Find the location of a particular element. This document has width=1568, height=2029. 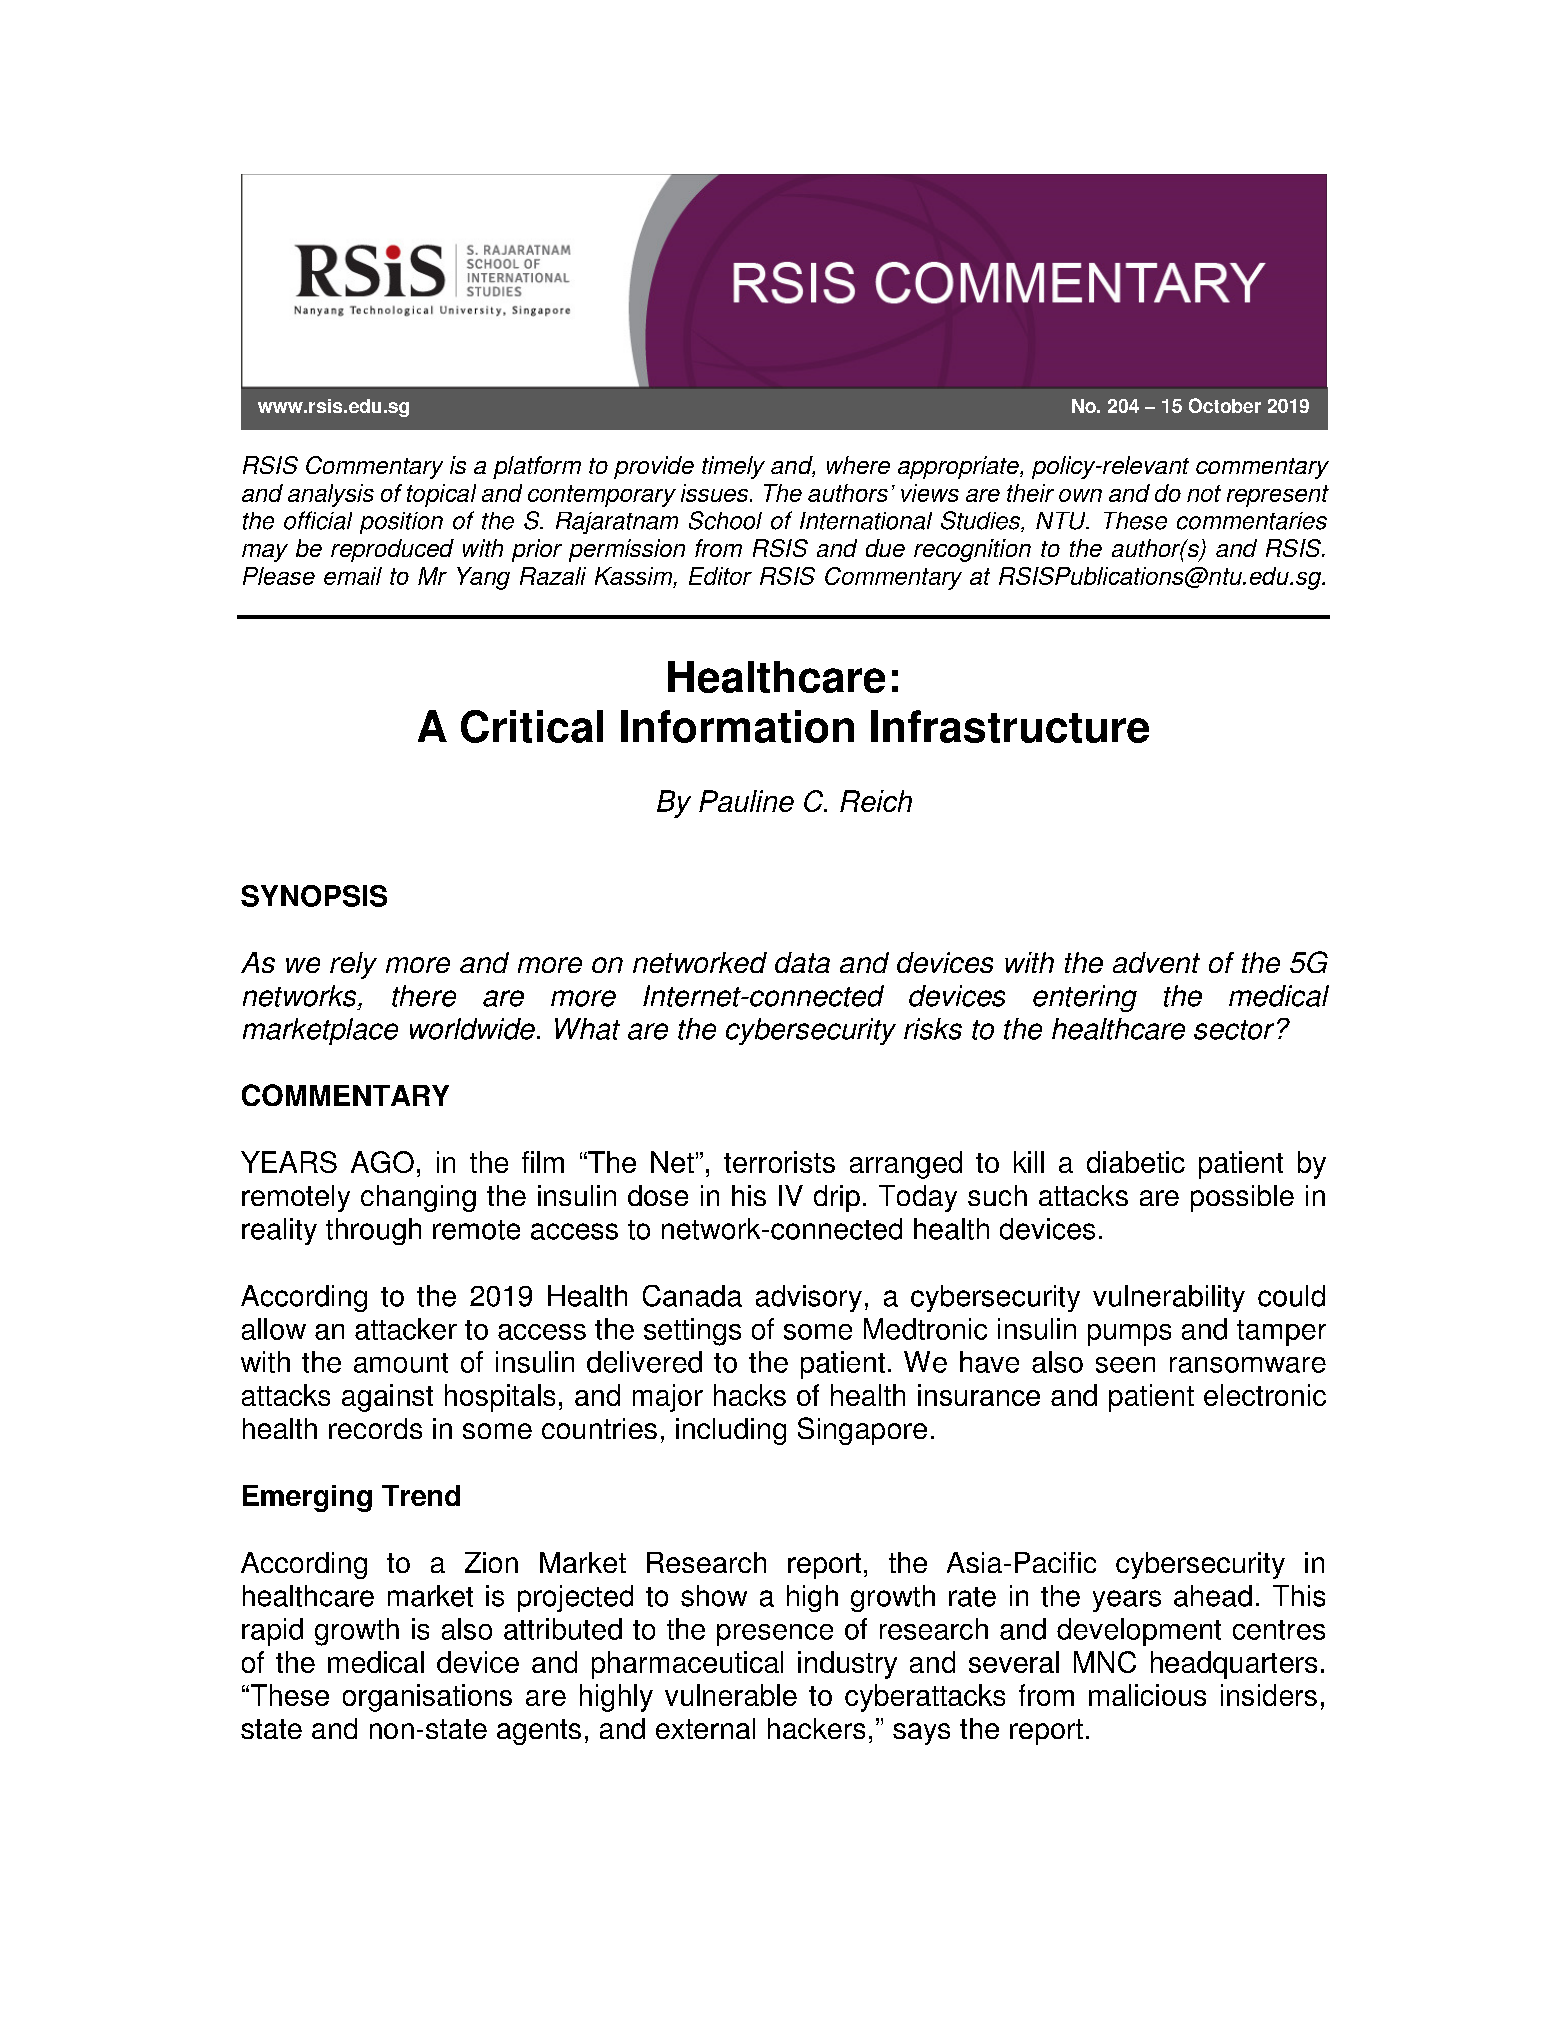

Infrastructure is located at coordinates (1010, 726).
